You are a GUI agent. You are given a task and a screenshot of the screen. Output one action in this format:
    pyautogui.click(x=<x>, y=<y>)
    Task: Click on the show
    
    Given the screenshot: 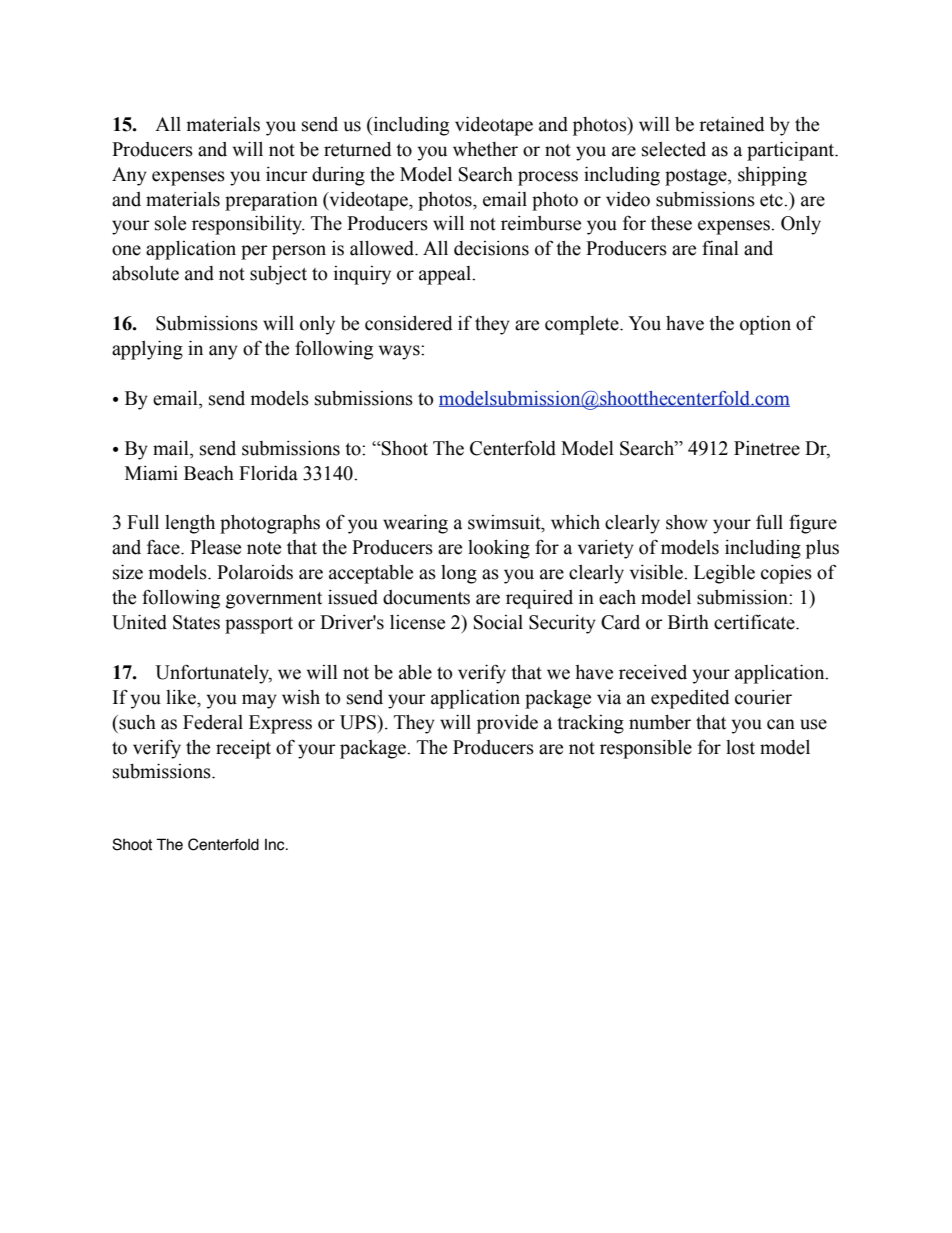 What is the action you would take?
    pyautogui.click(x=687, y=522)
